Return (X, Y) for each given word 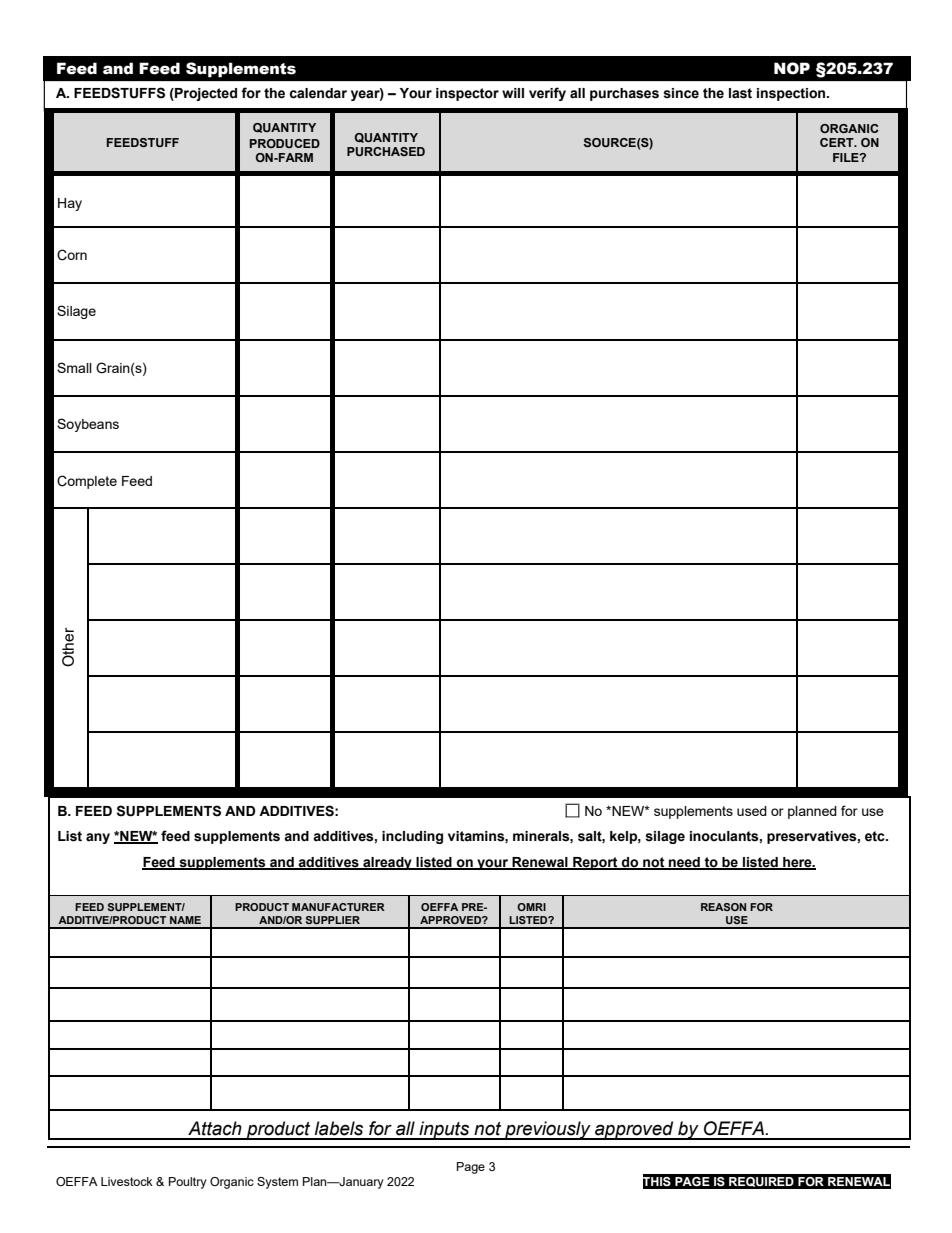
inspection (792, 94)
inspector (467, 94)
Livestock (127, 1181)
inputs (444, 1130)
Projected (205, 94)
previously (548, 1130)
